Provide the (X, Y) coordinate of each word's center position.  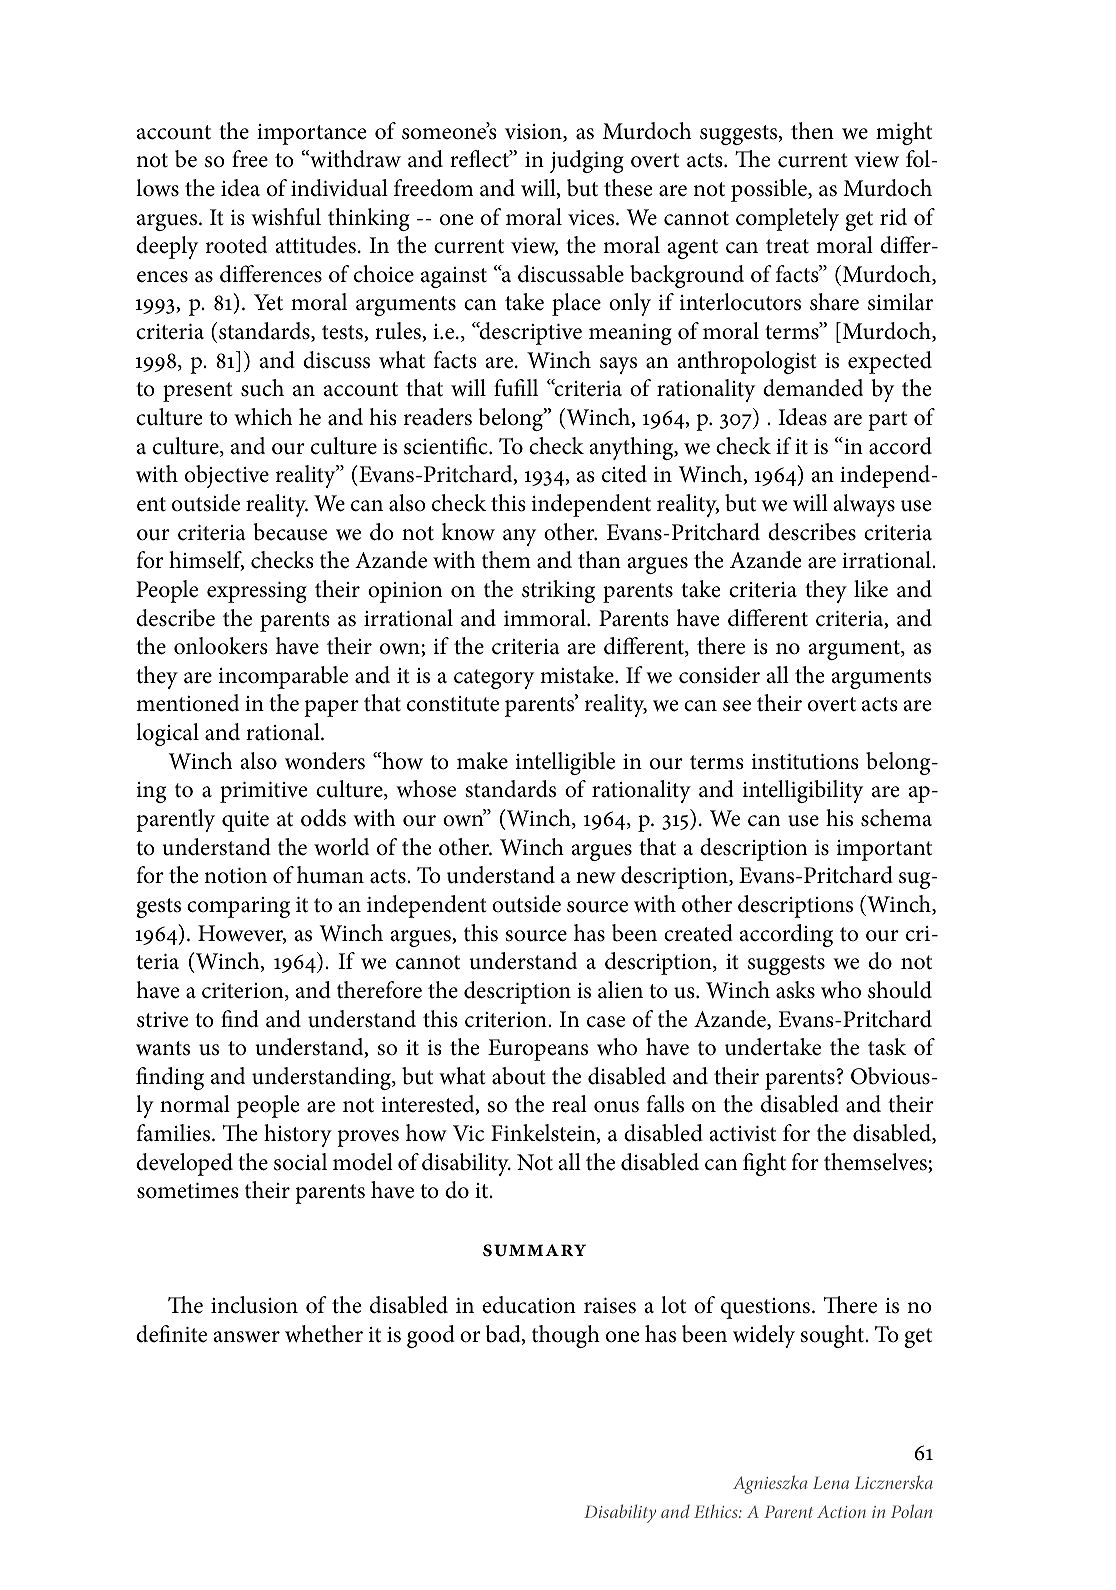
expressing (257, 592)
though (566, 1336)
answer (246, 1337)
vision (534, 133)
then (812, 131)
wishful (286, 217)
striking (558, 591)
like (871, 589)
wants (163, 1048)
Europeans (538, 1050)
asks (795, 990)
